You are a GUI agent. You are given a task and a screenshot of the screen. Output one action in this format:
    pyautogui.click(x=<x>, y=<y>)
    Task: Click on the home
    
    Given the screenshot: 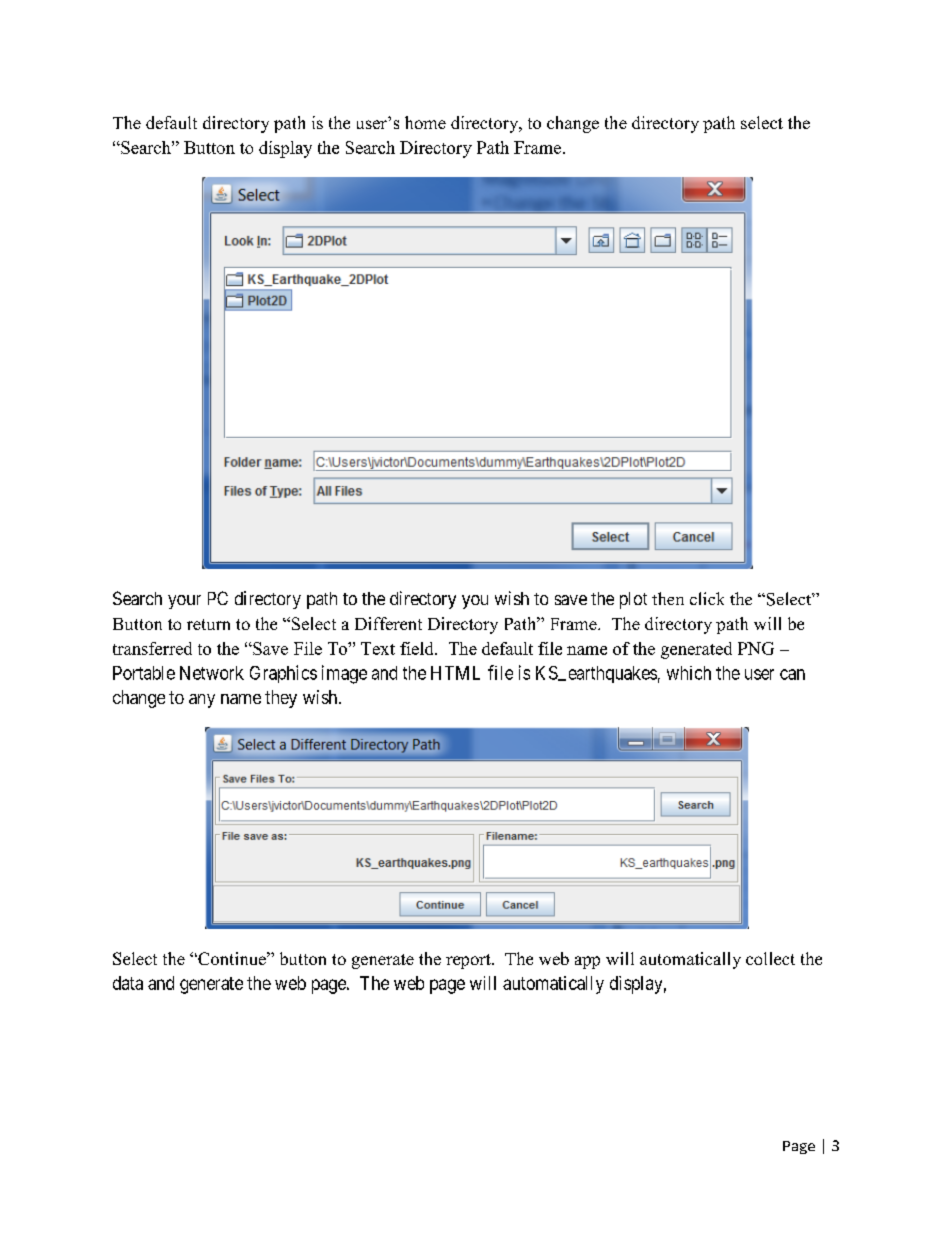 What is the action you would take?
    pyautogui.click(x=425, y=122)
